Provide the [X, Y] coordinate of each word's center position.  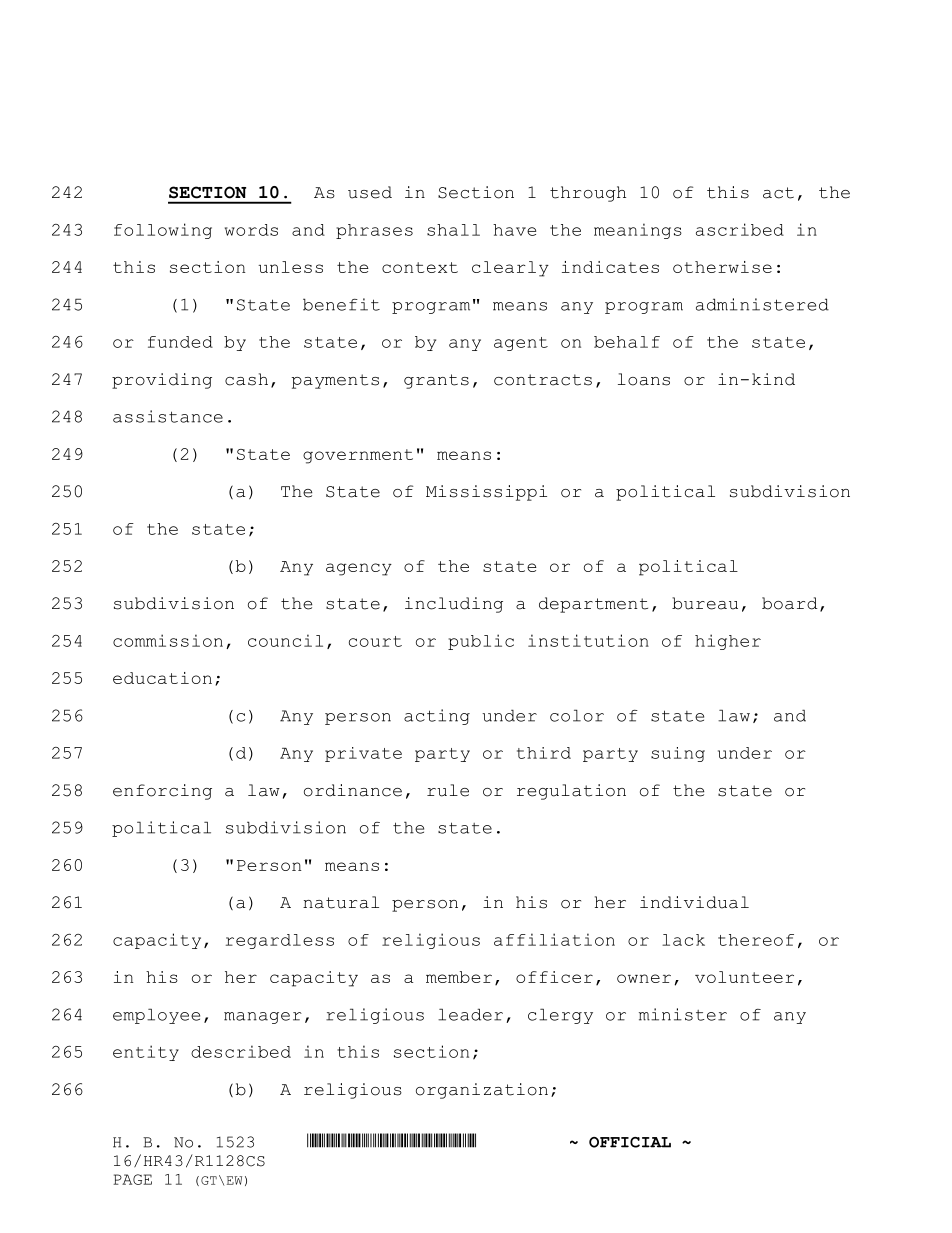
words [251, 230]
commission [168, 640]
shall [453, 230]
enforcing [162, 792]
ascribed [740, 229]
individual [694, 902]
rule [448, 790]
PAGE [132, 1179]
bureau [705, 603]
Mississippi [486, 493]
